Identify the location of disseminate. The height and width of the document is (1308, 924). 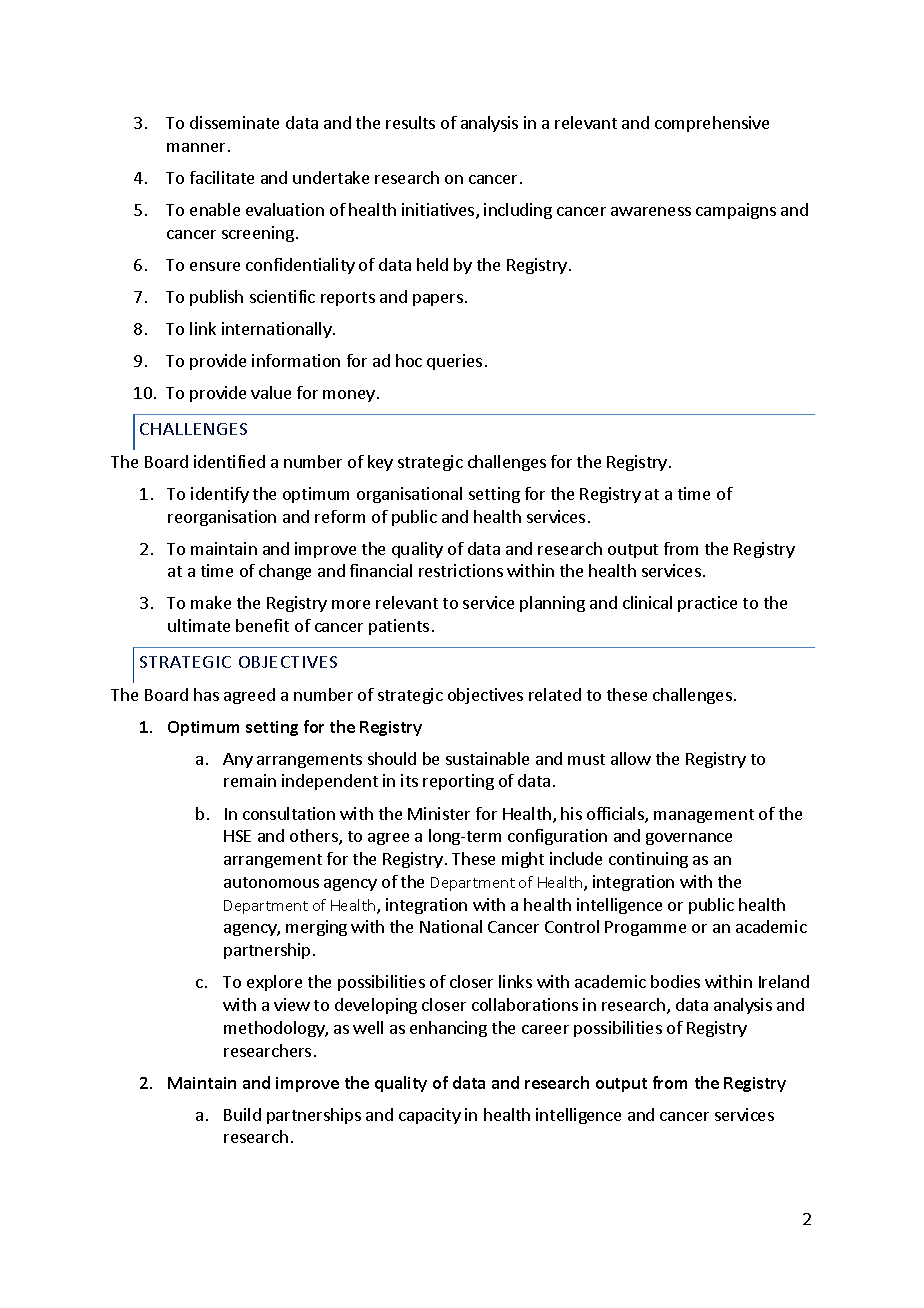
(234, 122).
